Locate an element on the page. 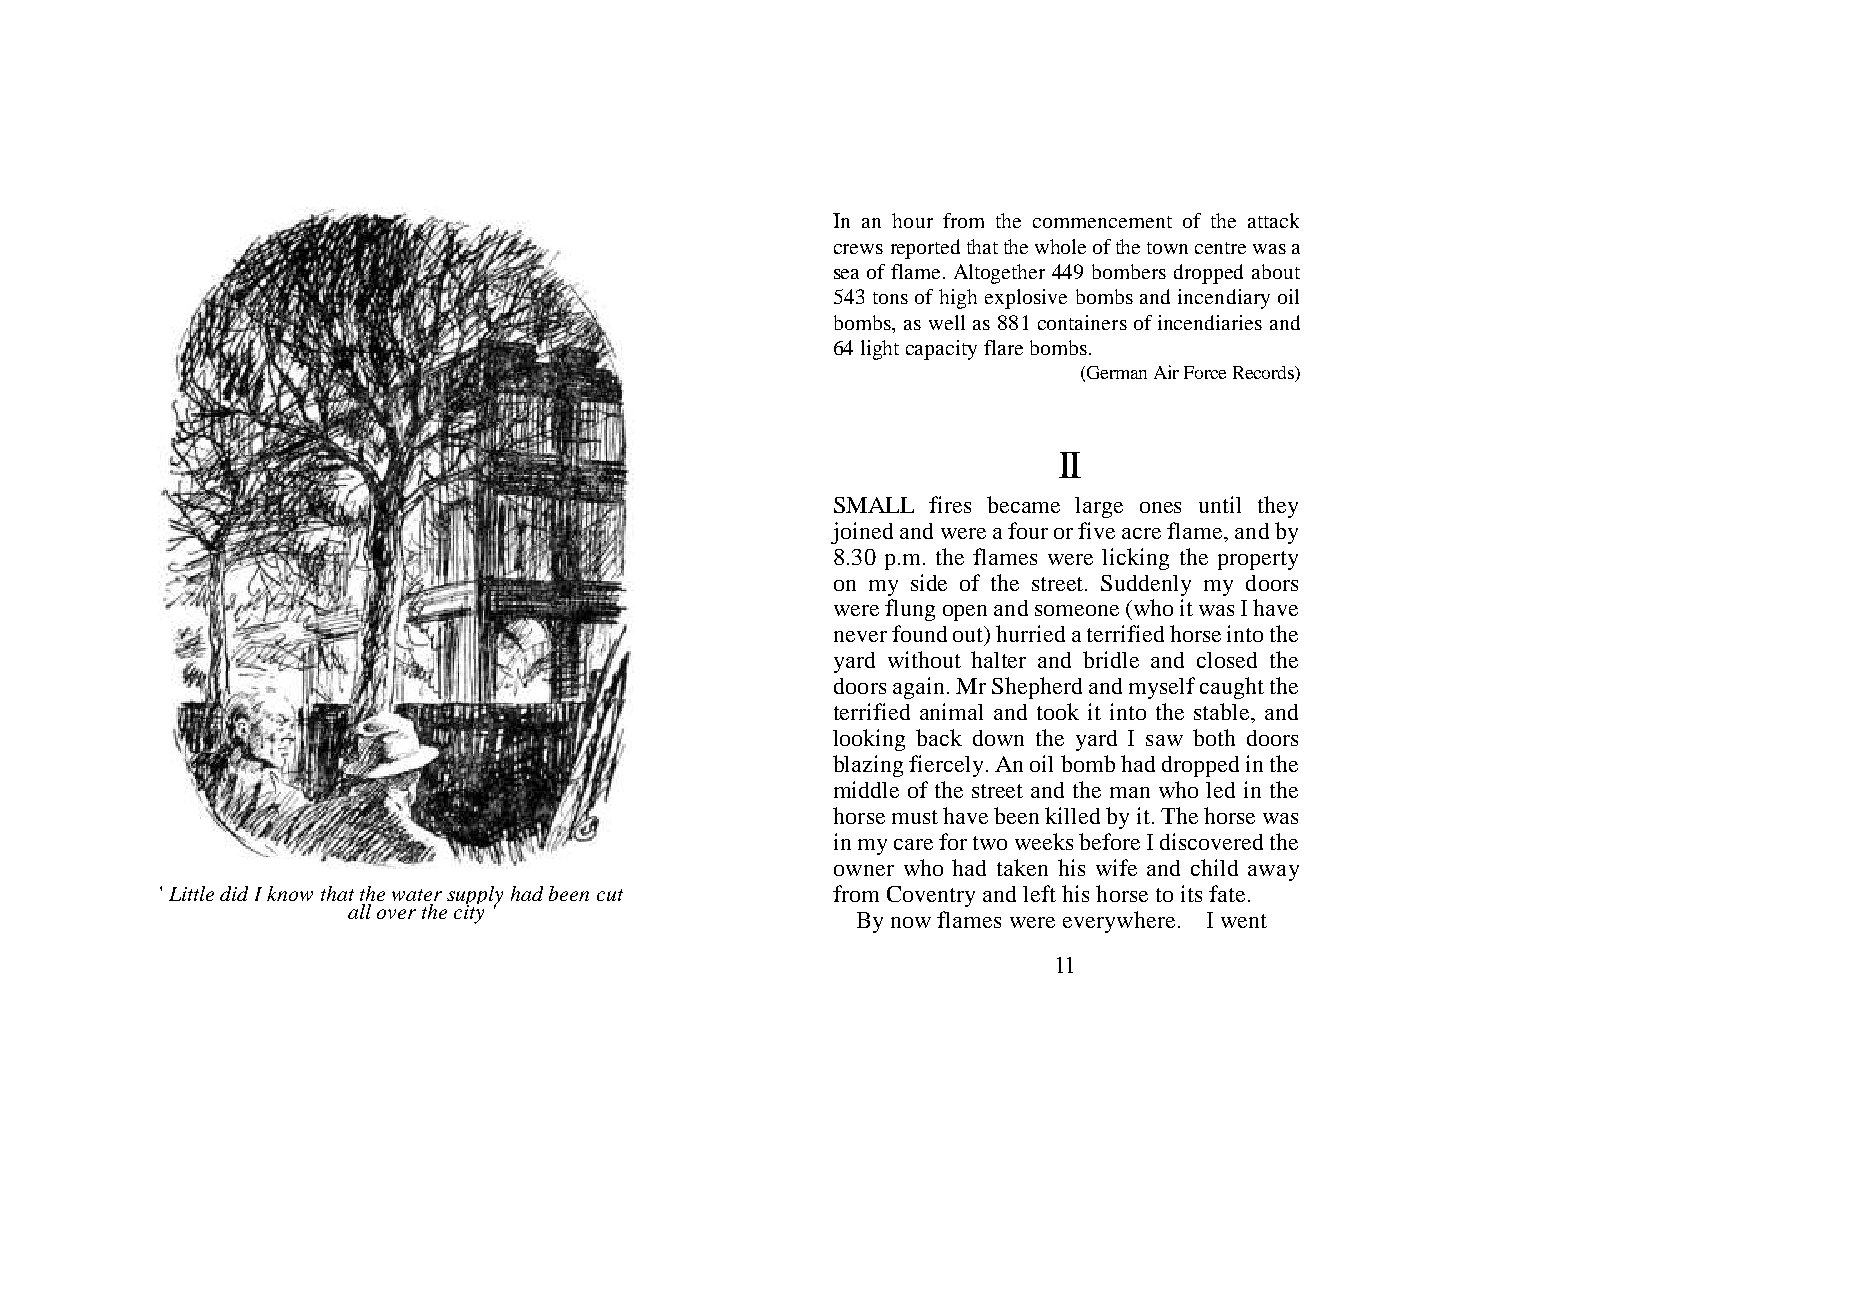  side is located at coordinates (929, 582).
